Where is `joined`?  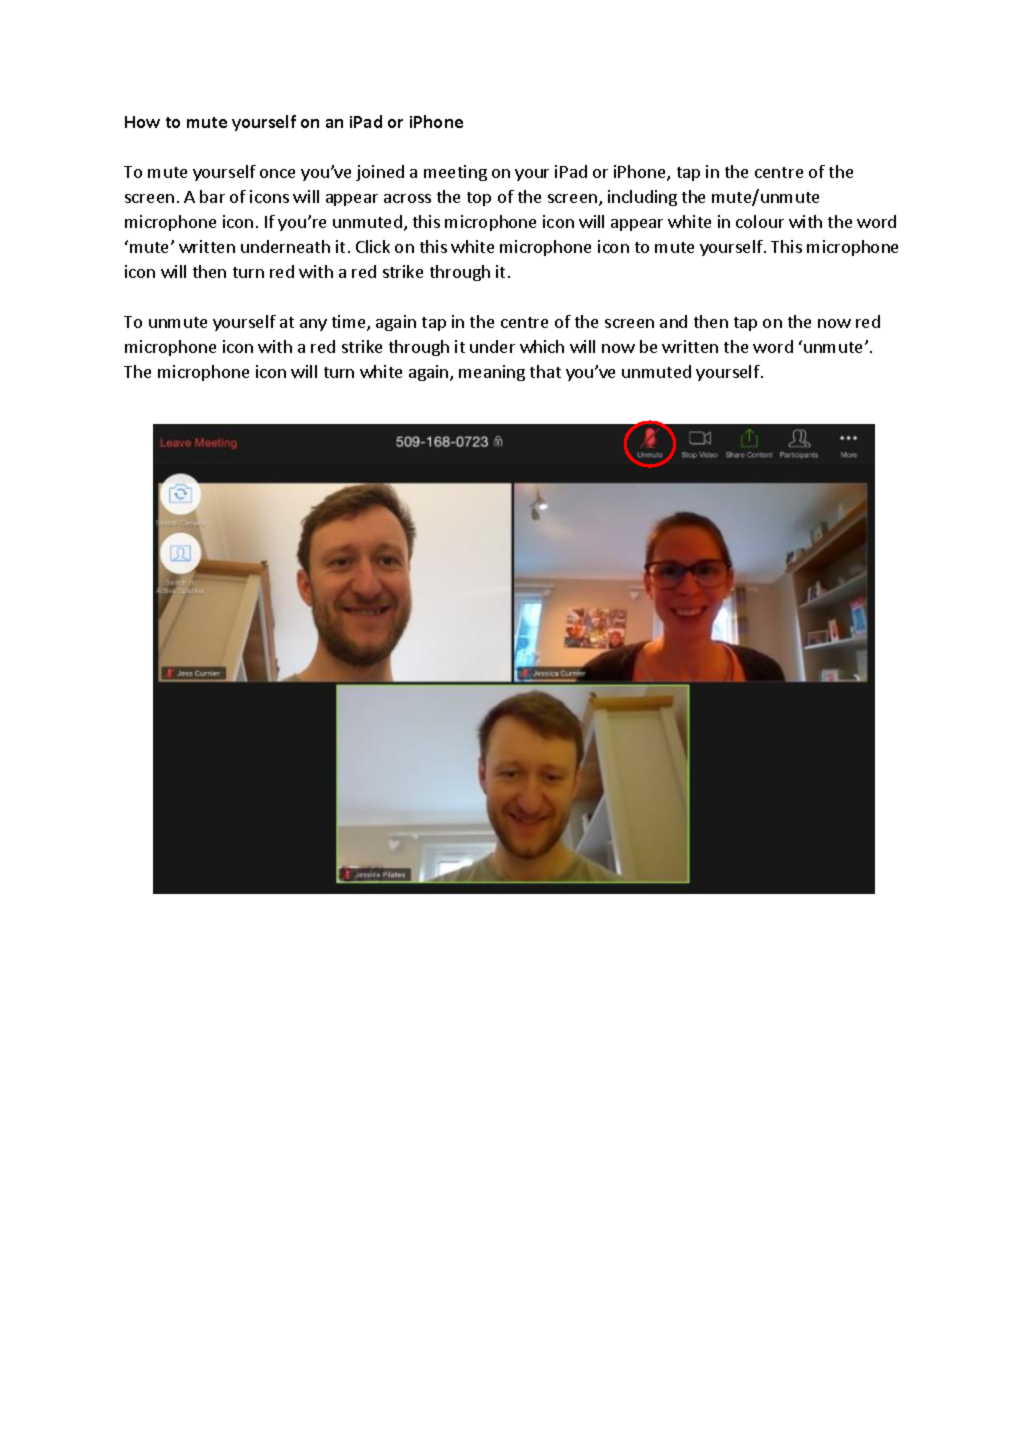
joined is located at coordinates (380, 173).
